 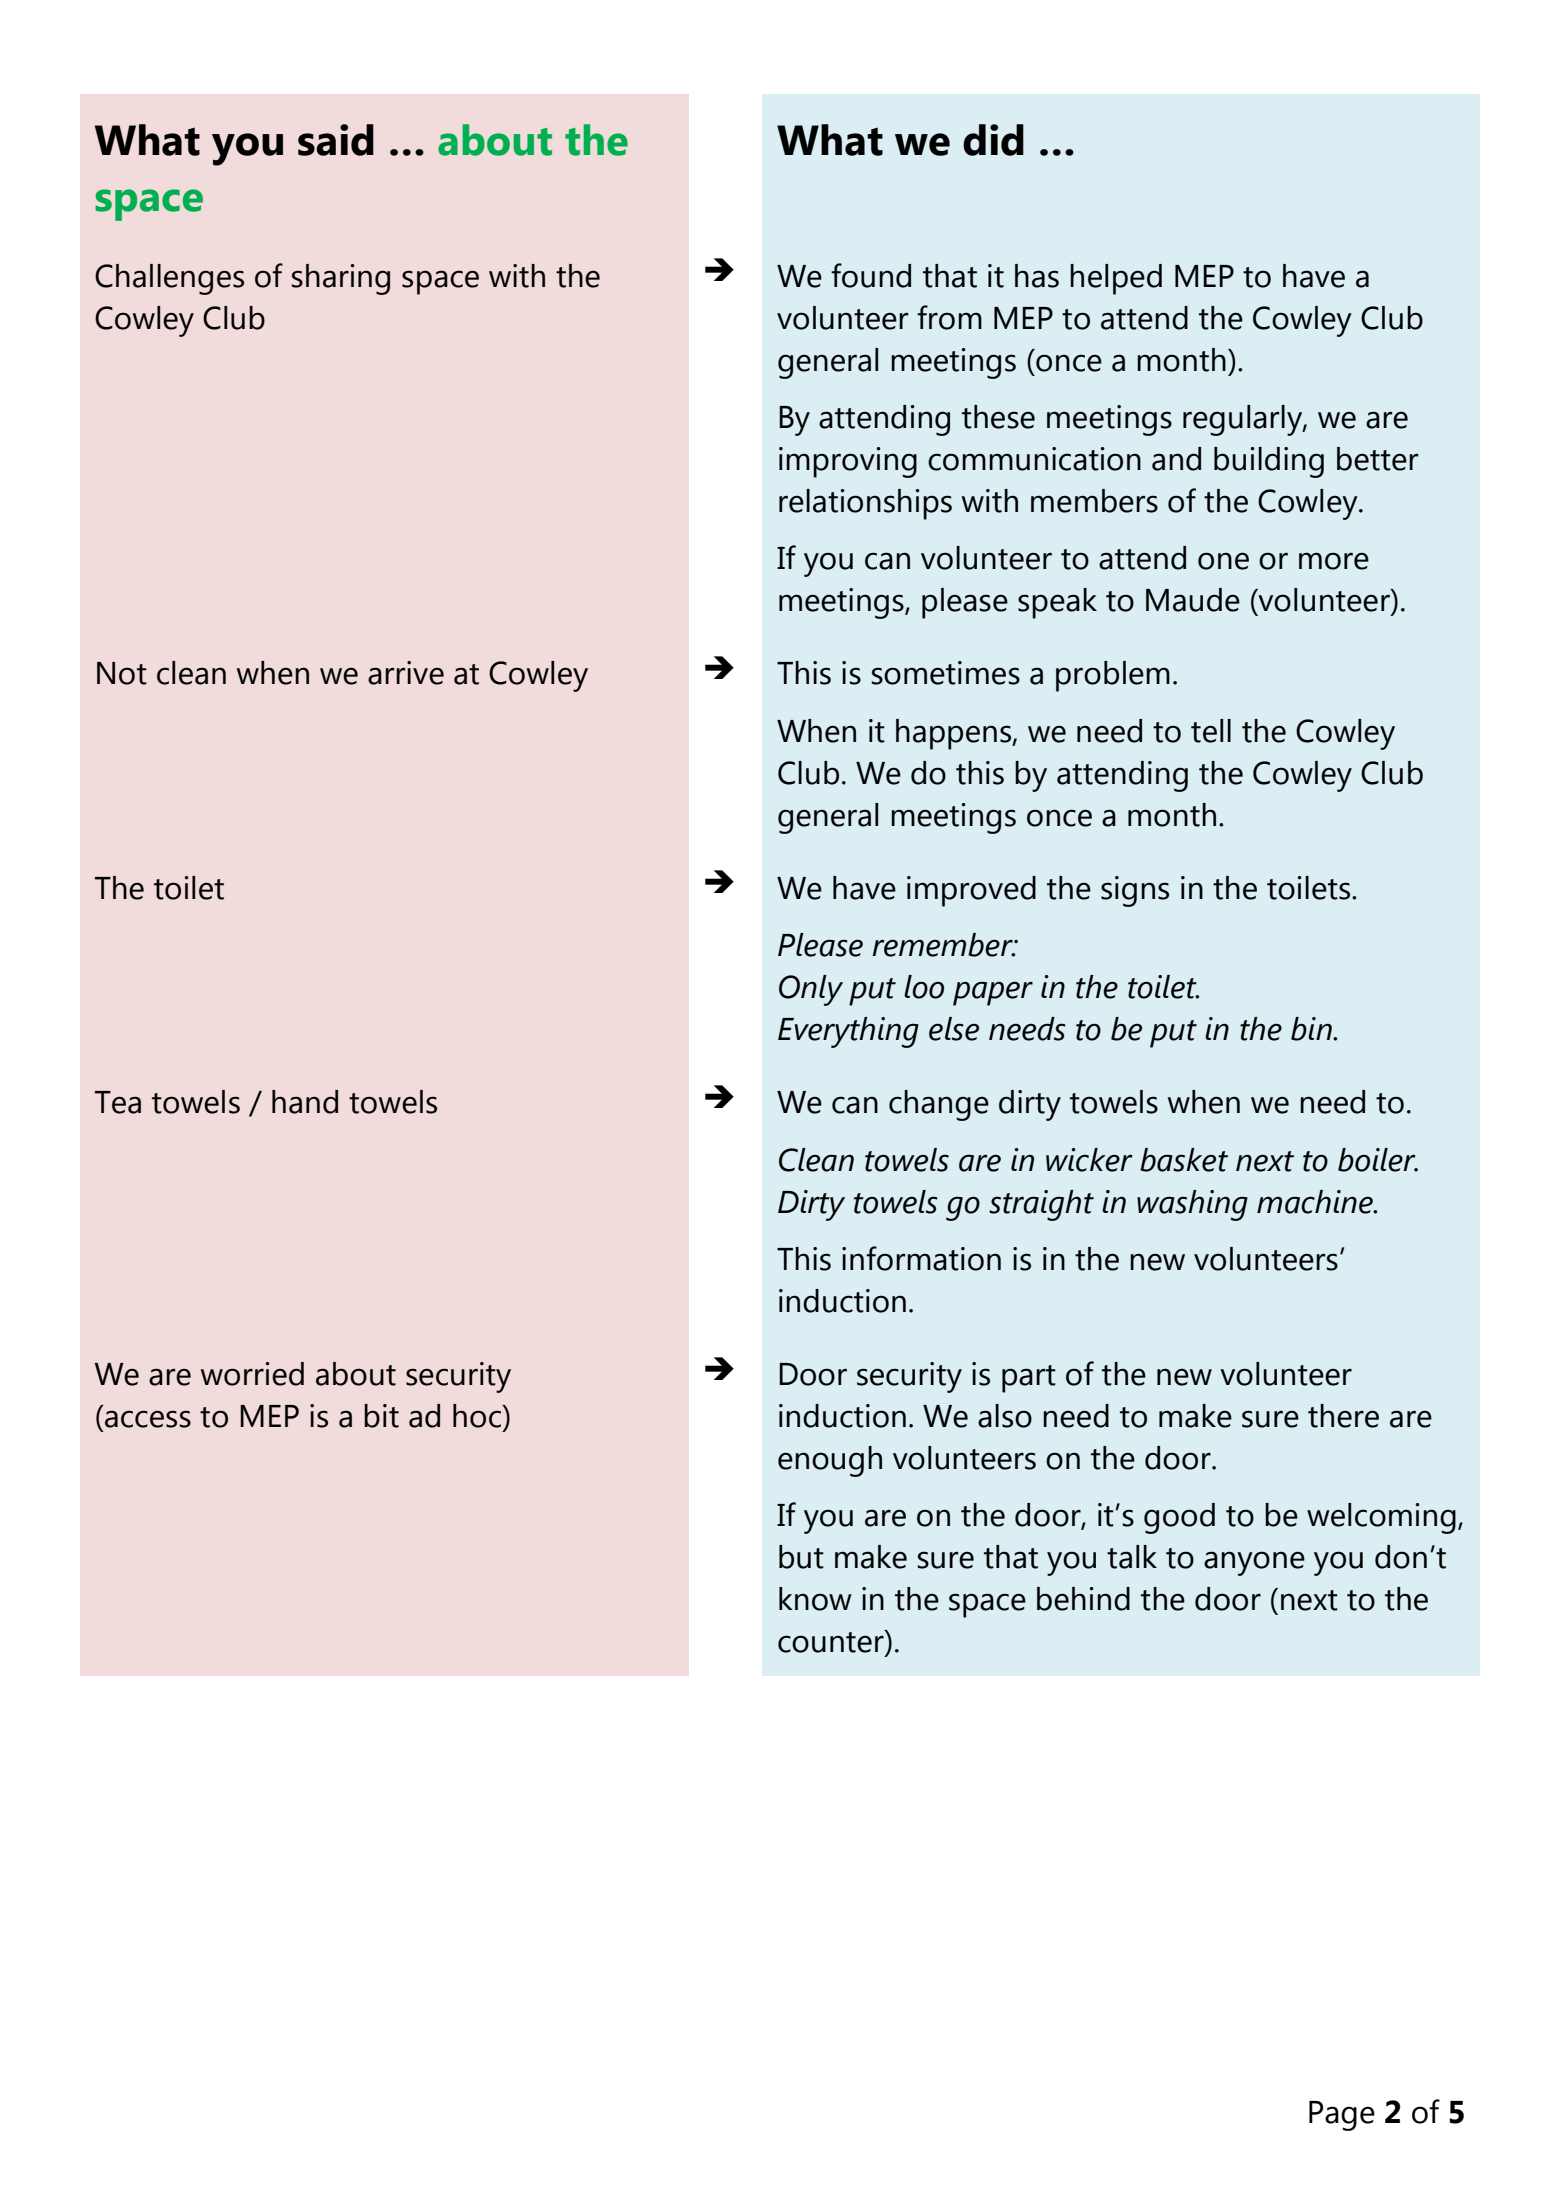 I want to click on tell, so click(x=1211, y=731).
